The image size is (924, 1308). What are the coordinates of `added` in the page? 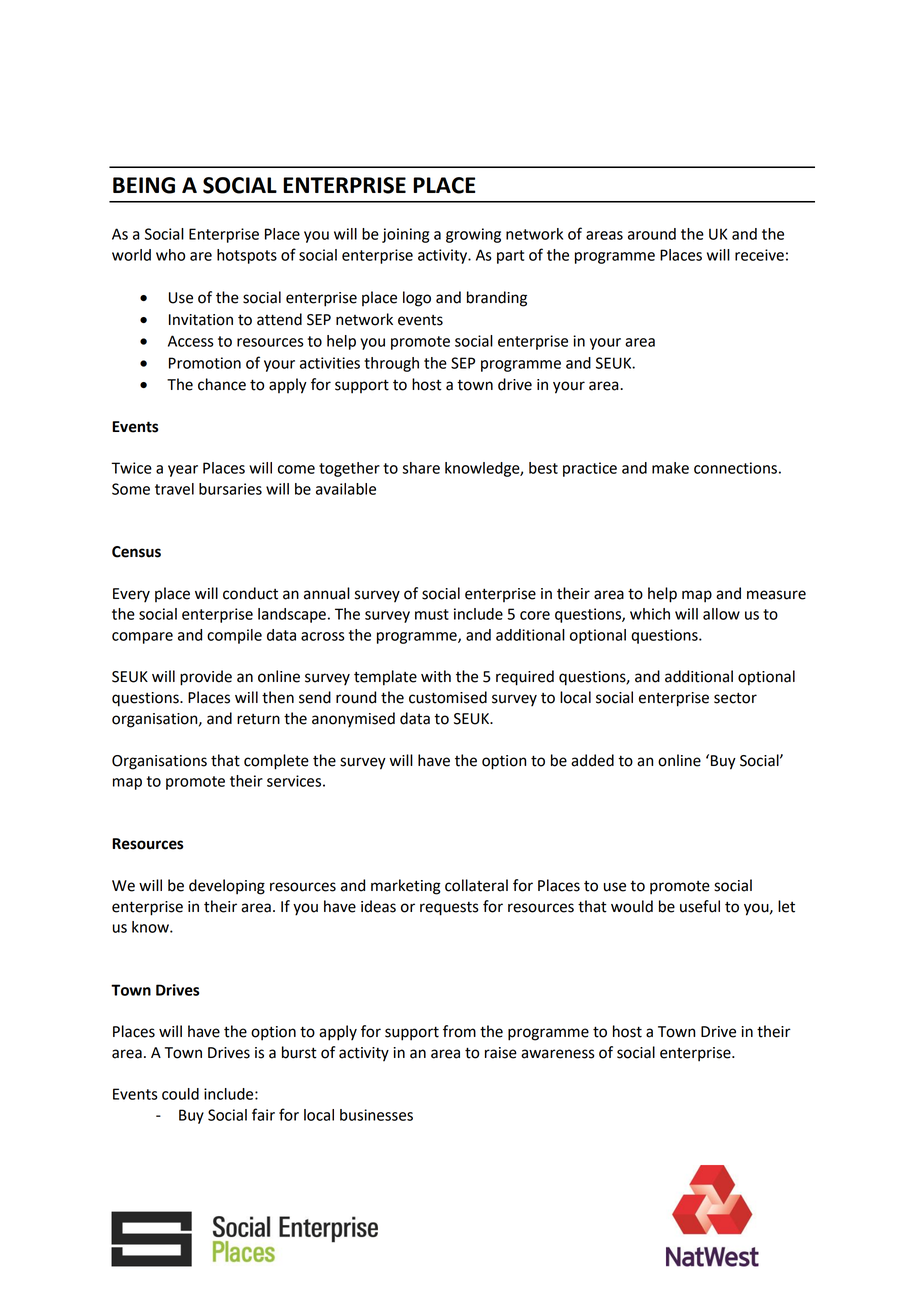 It's located at (592, 760).
